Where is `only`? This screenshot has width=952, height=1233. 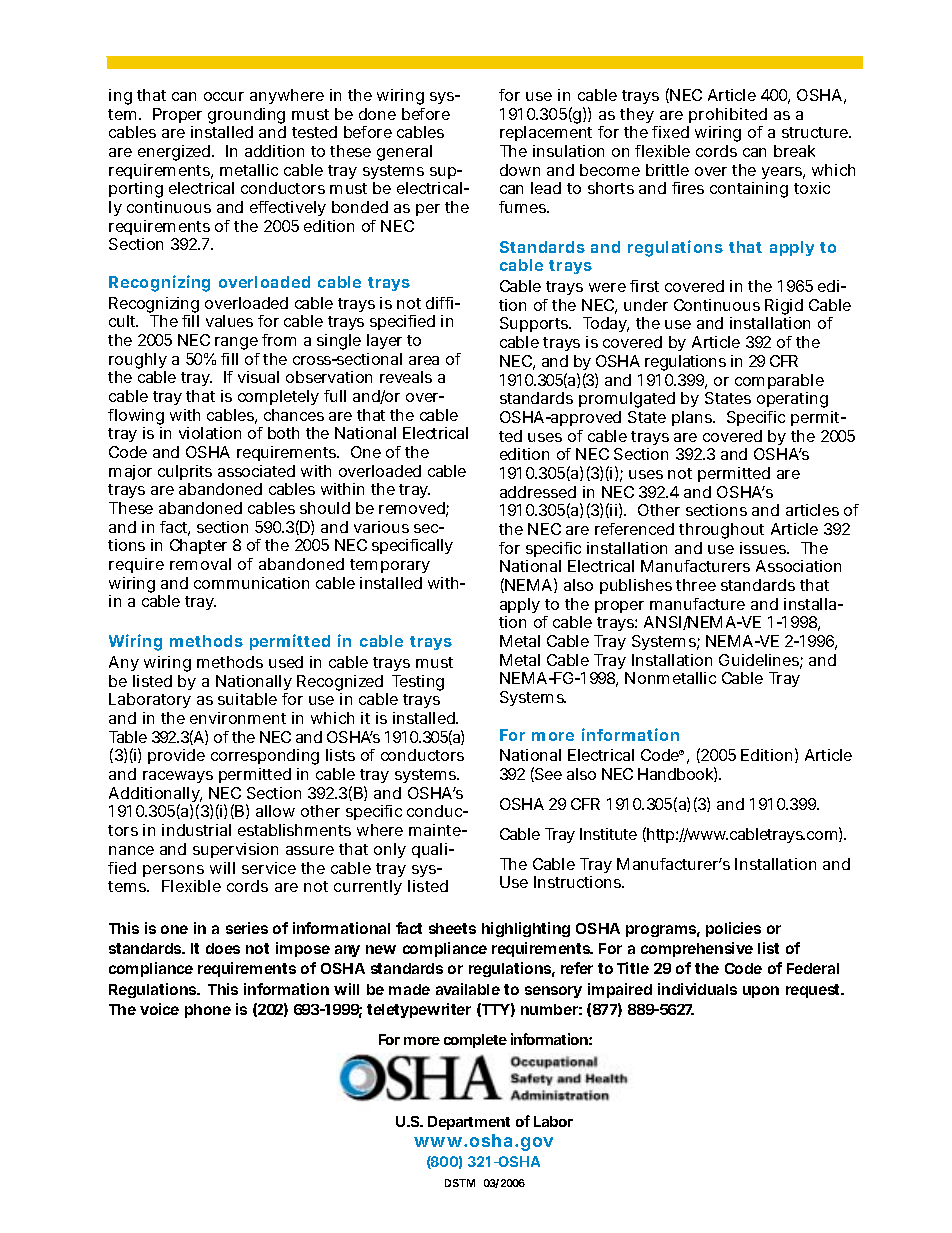 only is located at coordinates (390, 850).
